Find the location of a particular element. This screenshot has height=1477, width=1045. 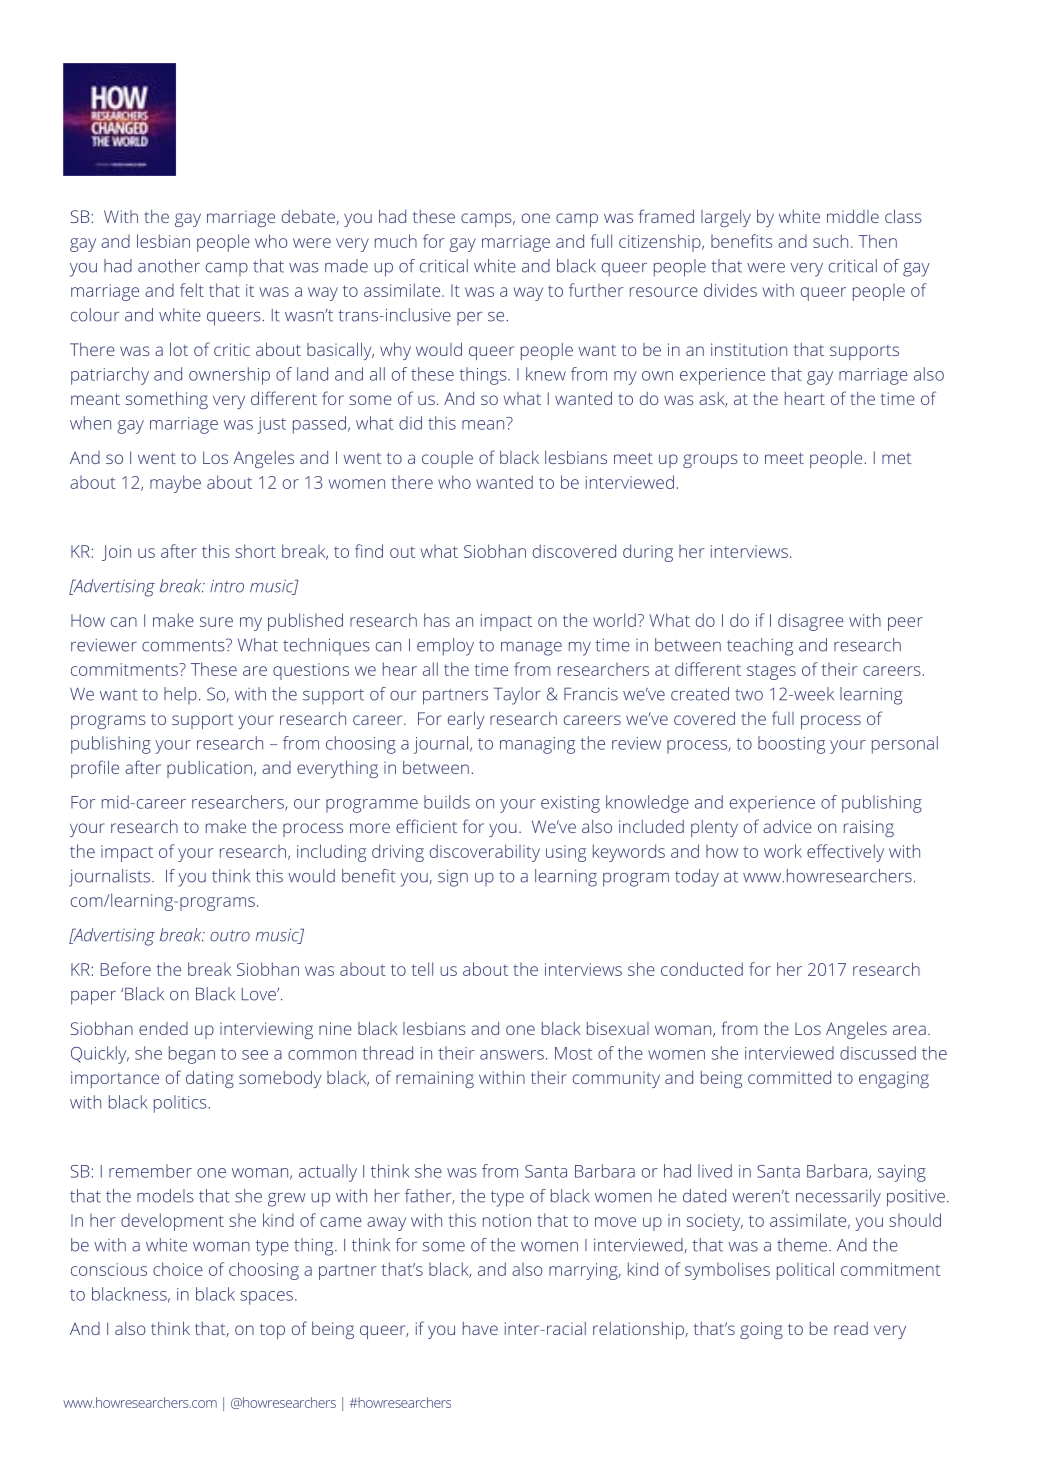

has is located at coordinates (437, 620).
